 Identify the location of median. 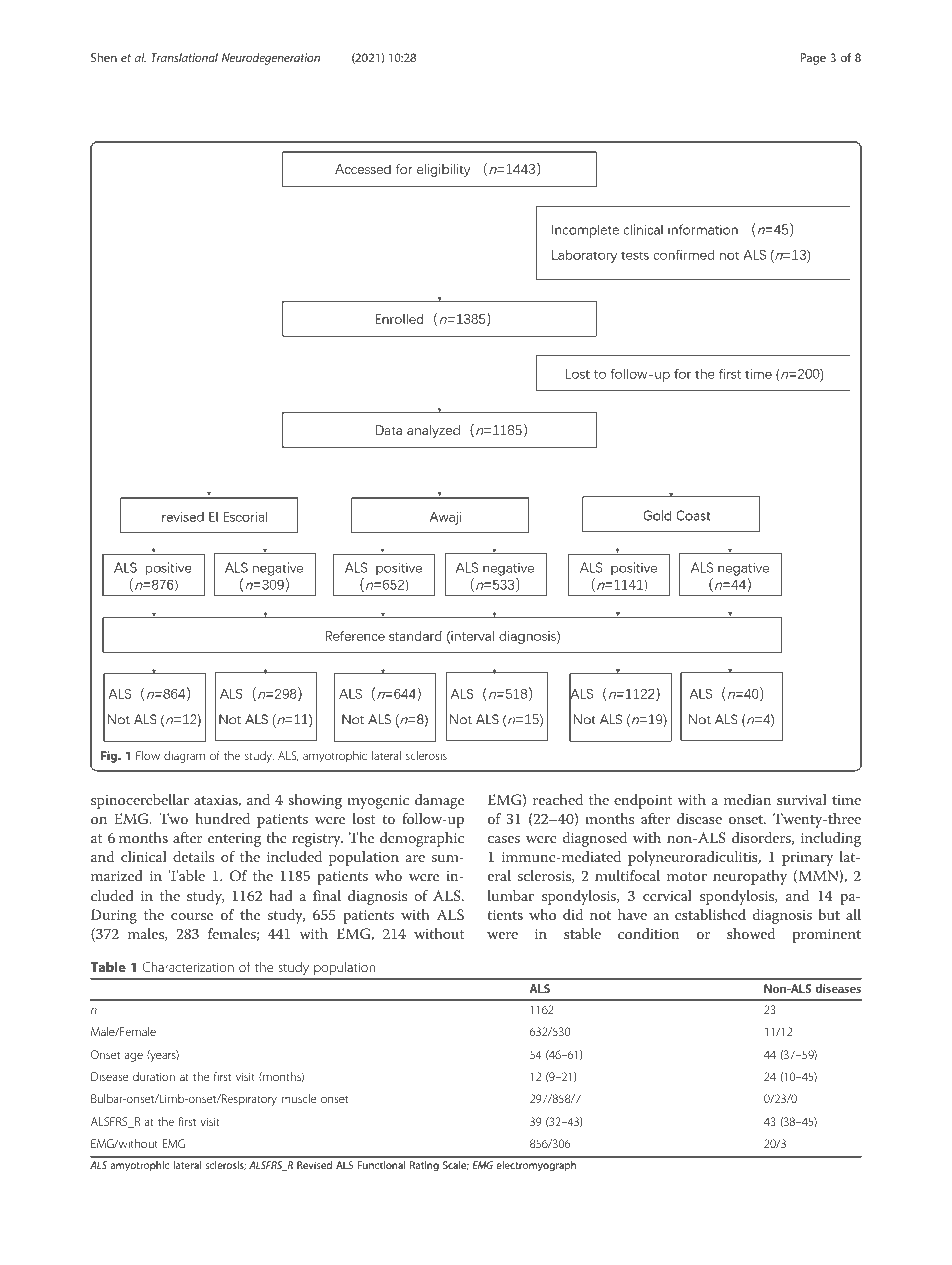
(748, 799).
